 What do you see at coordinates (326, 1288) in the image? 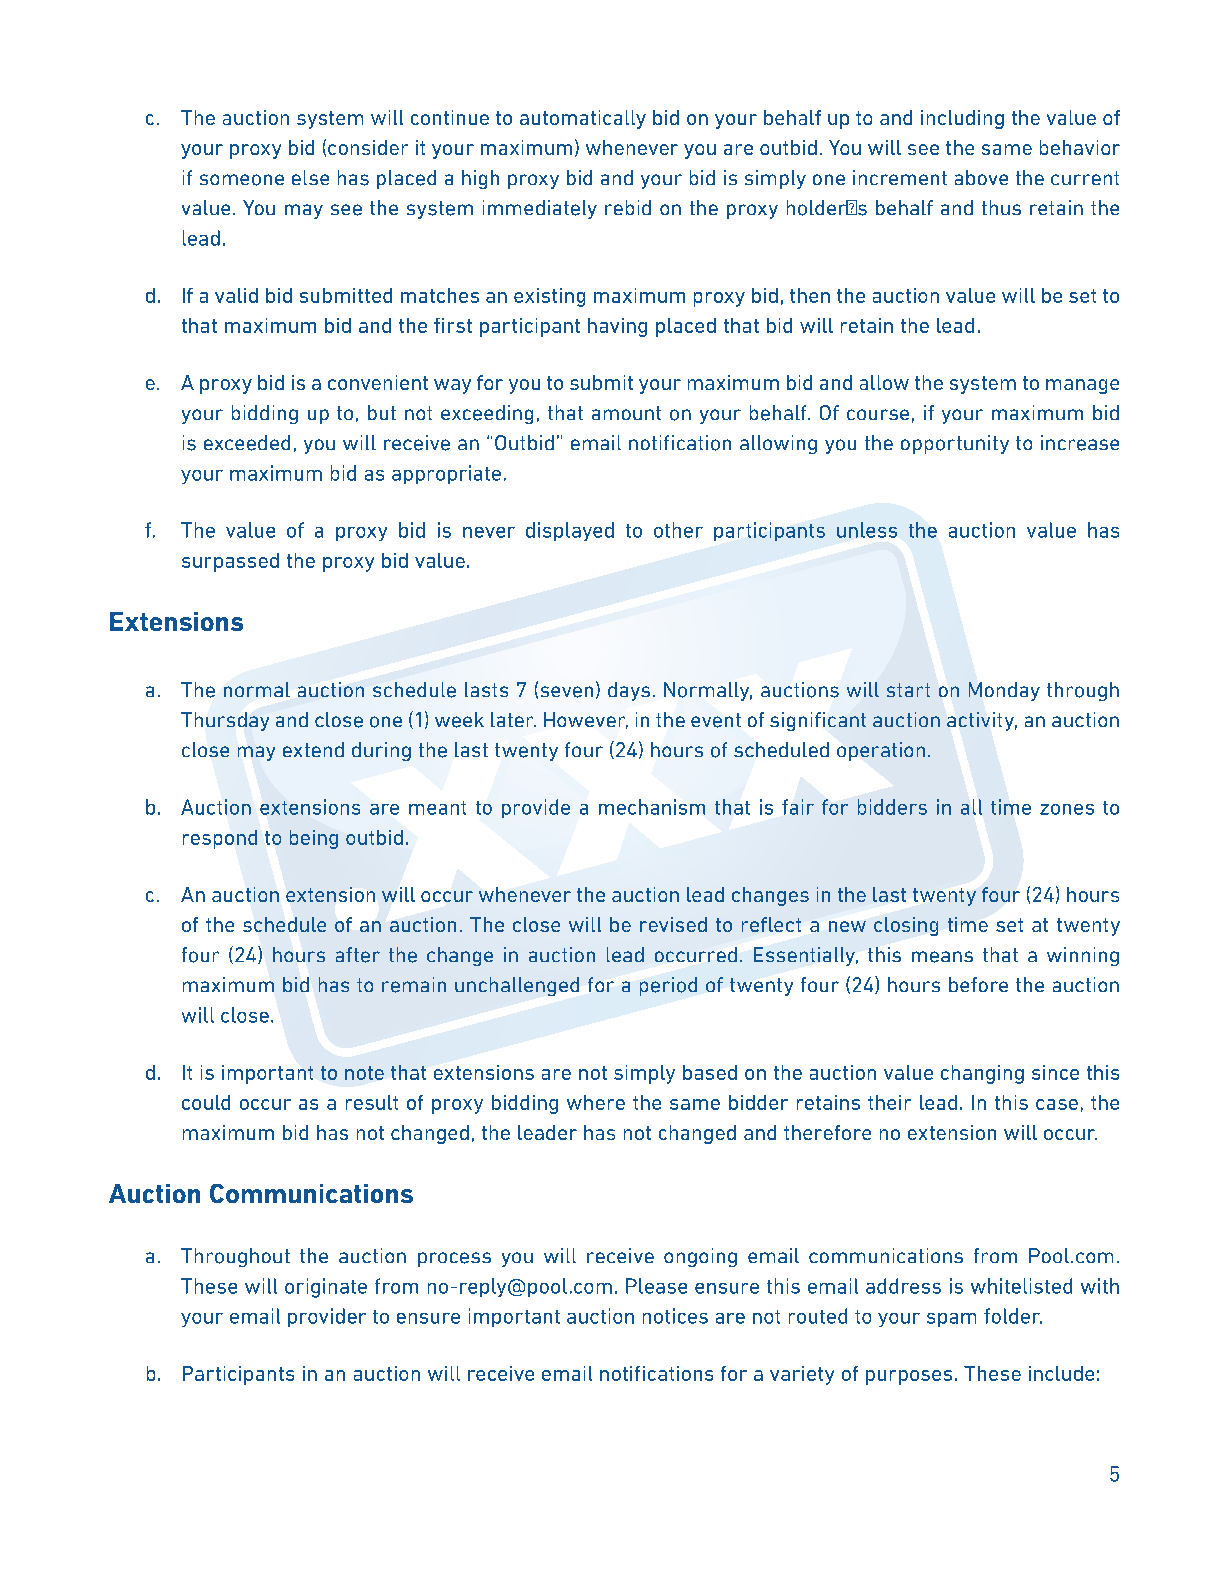
I see `originate` at bounding box center [326, 1288].
